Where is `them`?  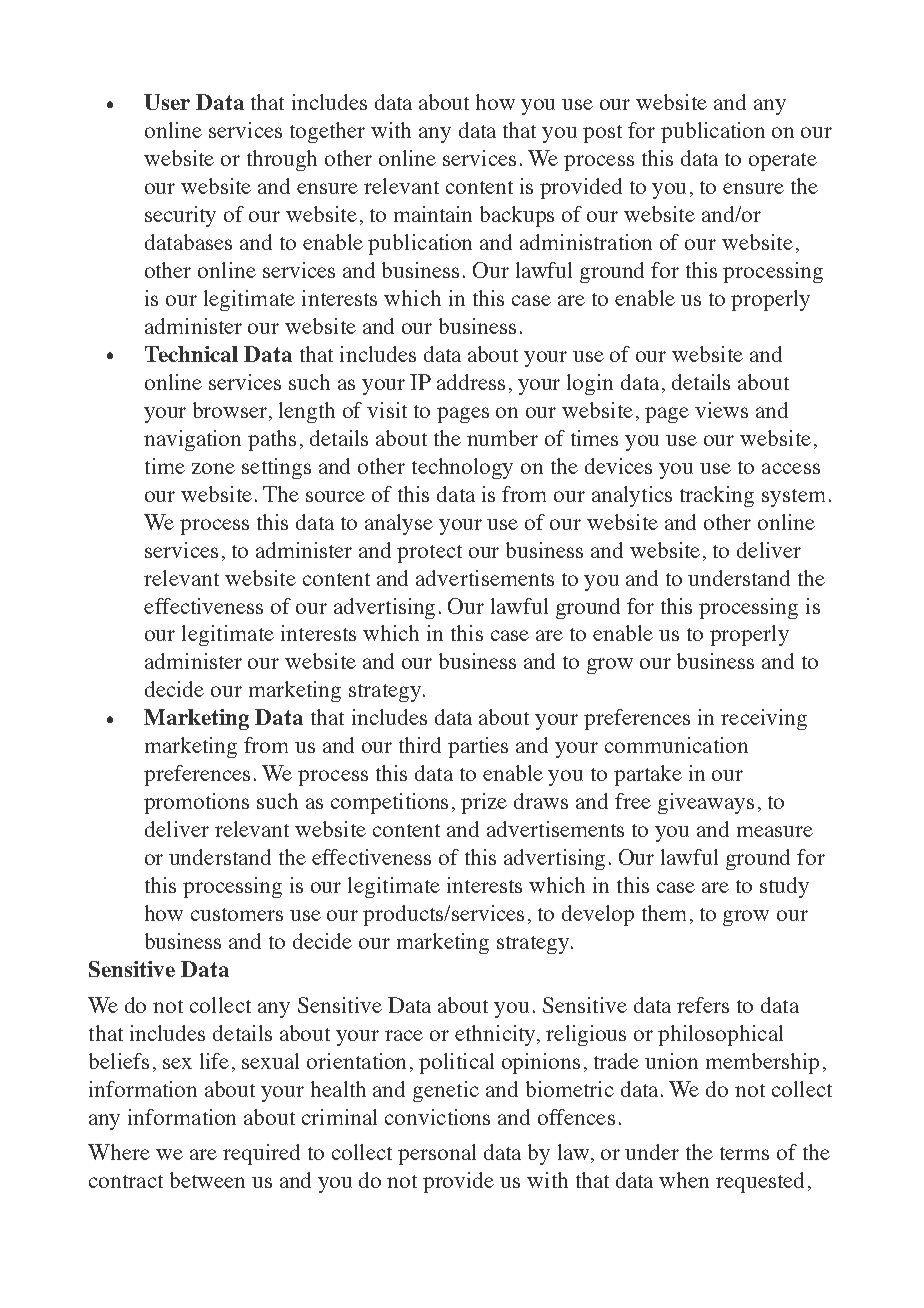 them is located at coordinates (664, 913).
